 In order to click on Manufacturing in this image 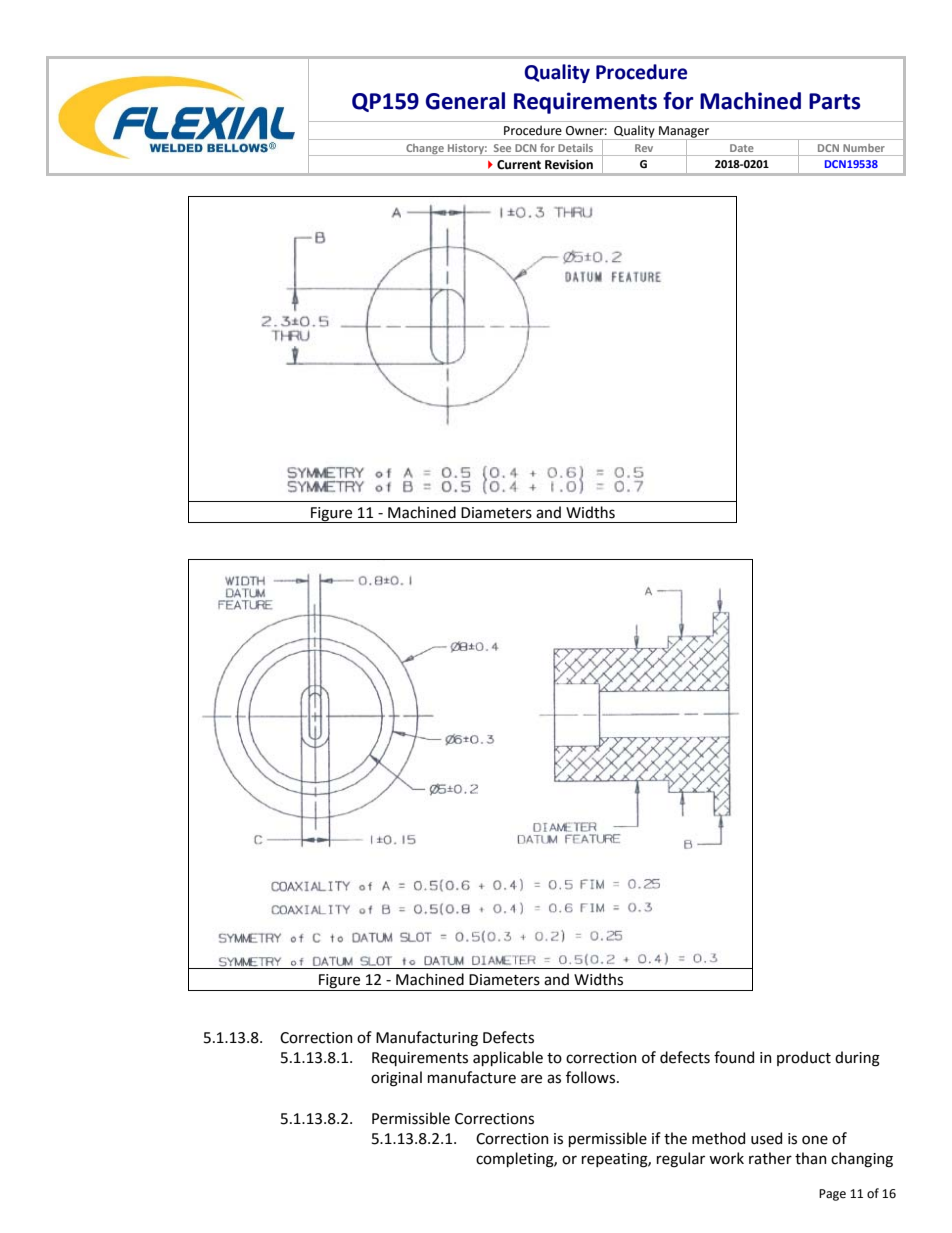, I will do `click(427, 1039)`.
